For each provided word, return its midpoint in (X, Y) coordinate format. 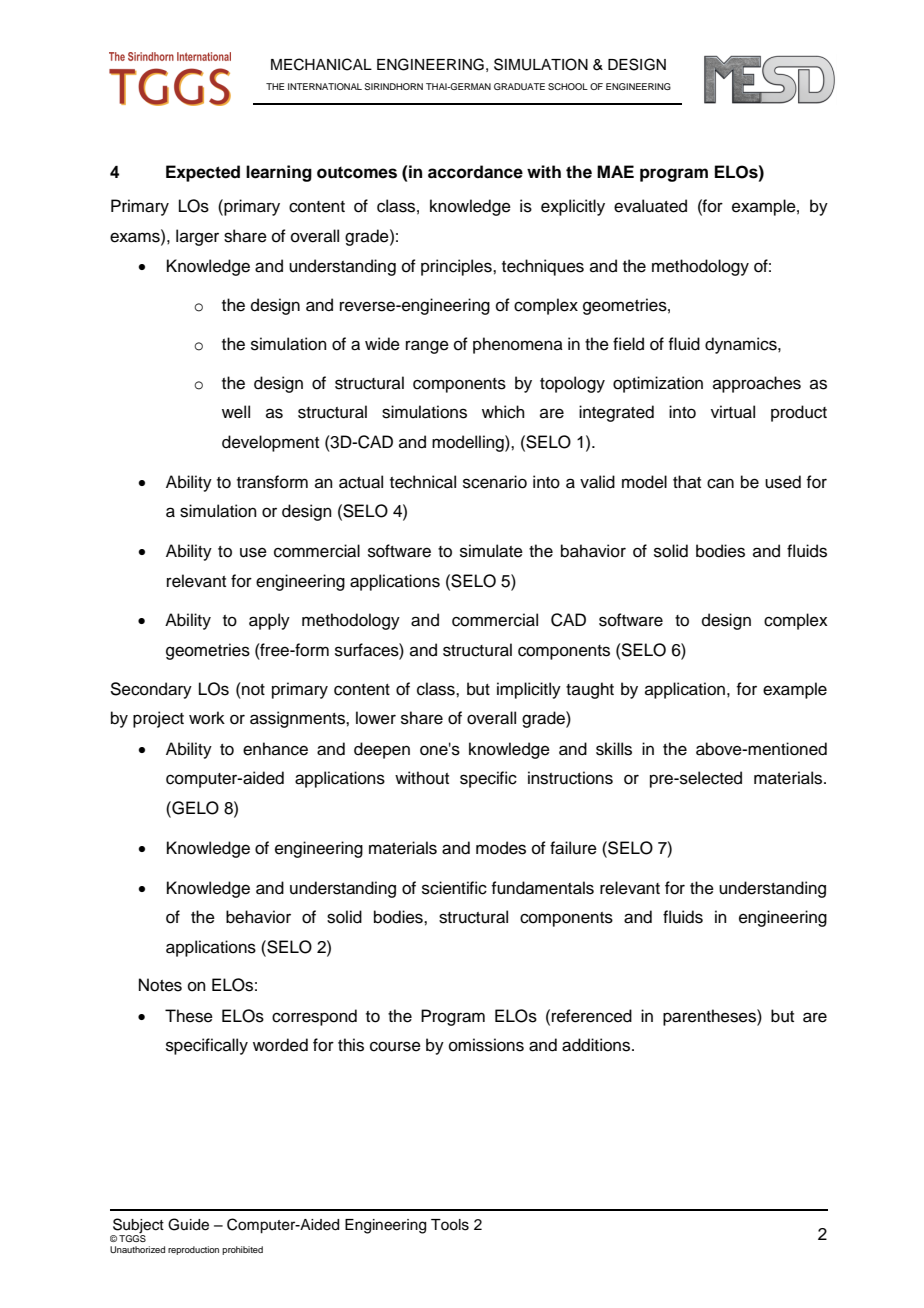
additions (597, 1045)
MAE (615, 171)
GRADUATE (519, 86)
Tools (450, 1225)
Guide (188, 1224)
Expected (203, 173)
